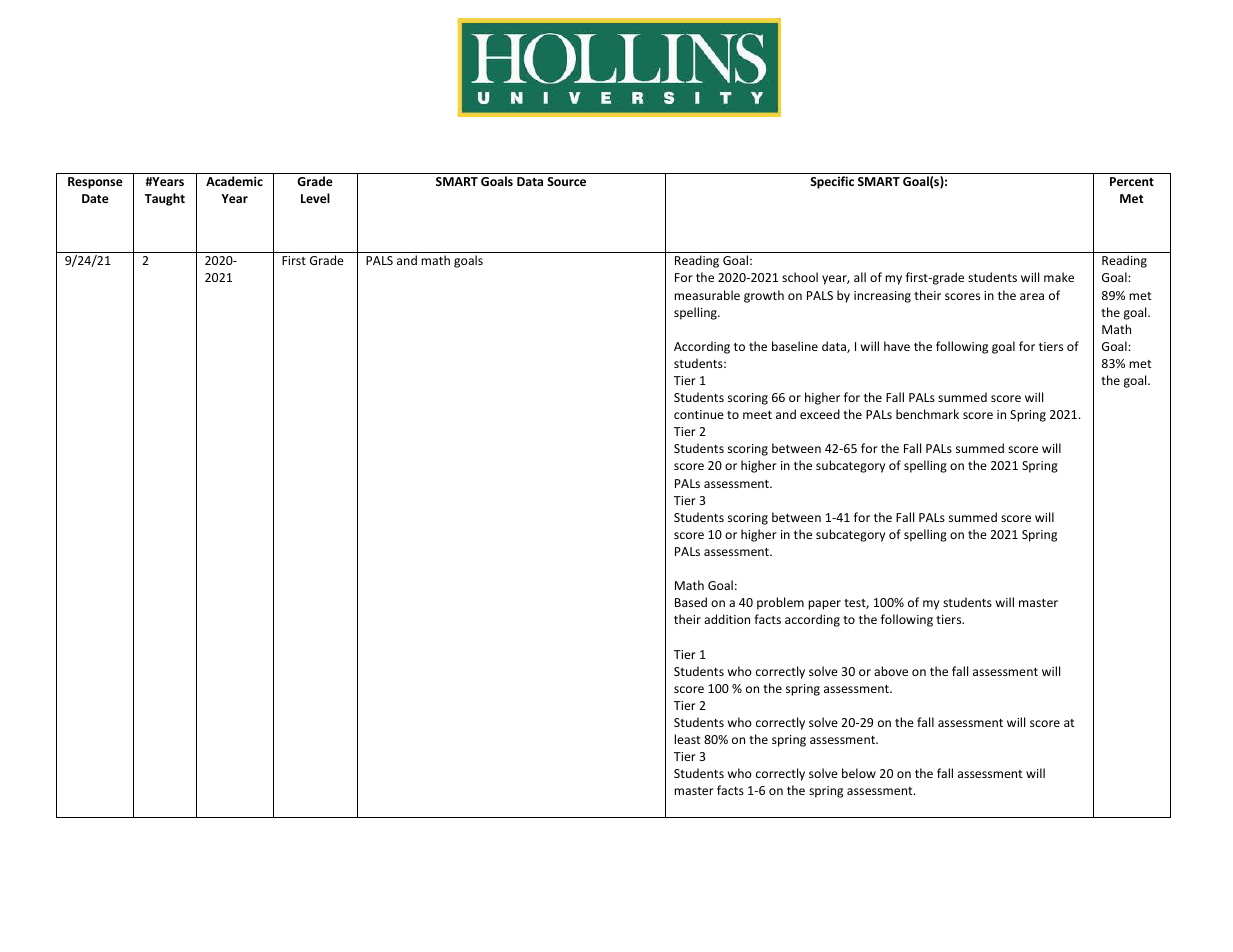 This page has height=952, width=1233. What do you see at coordinates (757, 415) in the page?
I see `meet` at bounding box center [757, 415].
